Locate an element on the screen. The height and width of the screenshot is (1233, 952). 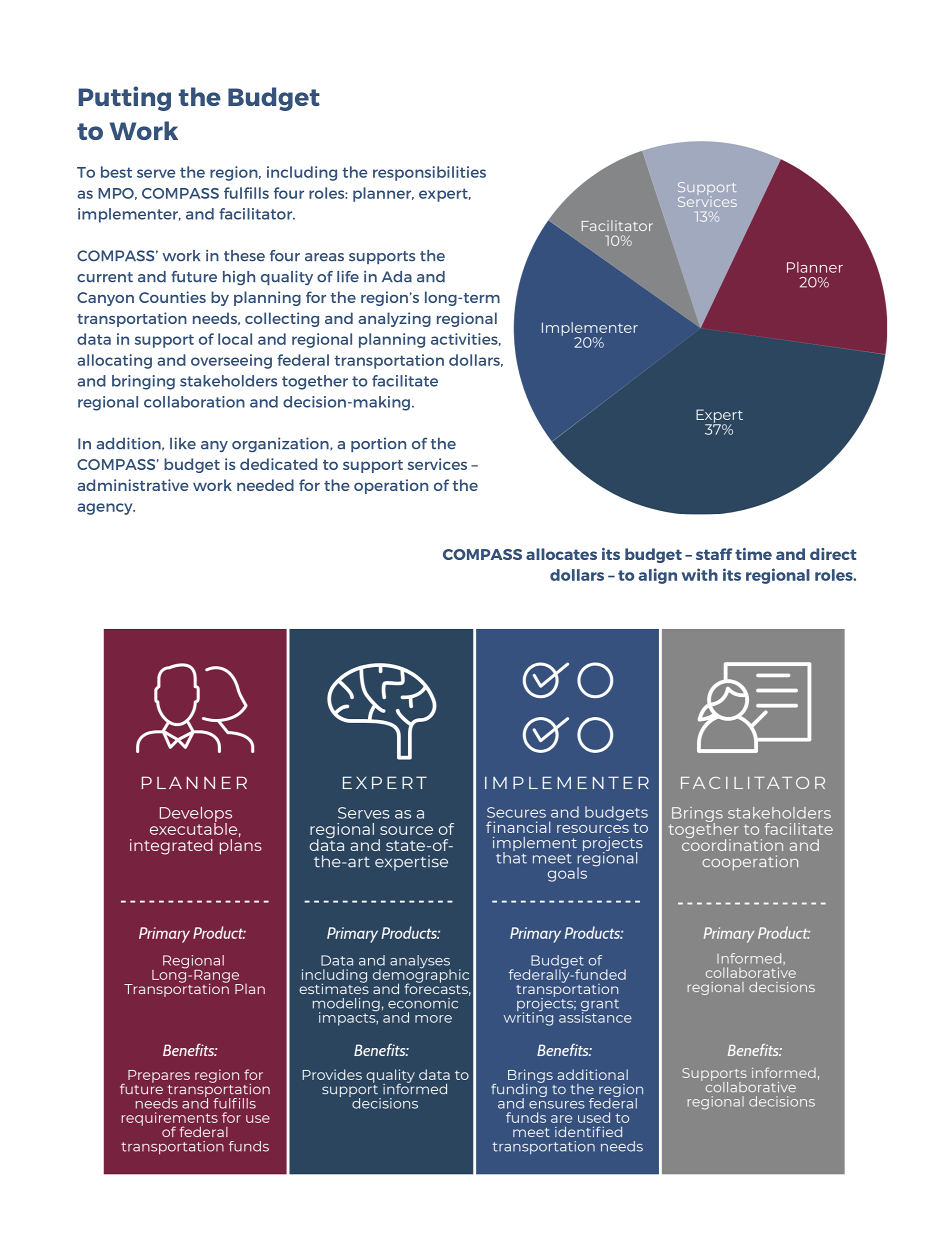
future is located at coordinates (194, 276).
